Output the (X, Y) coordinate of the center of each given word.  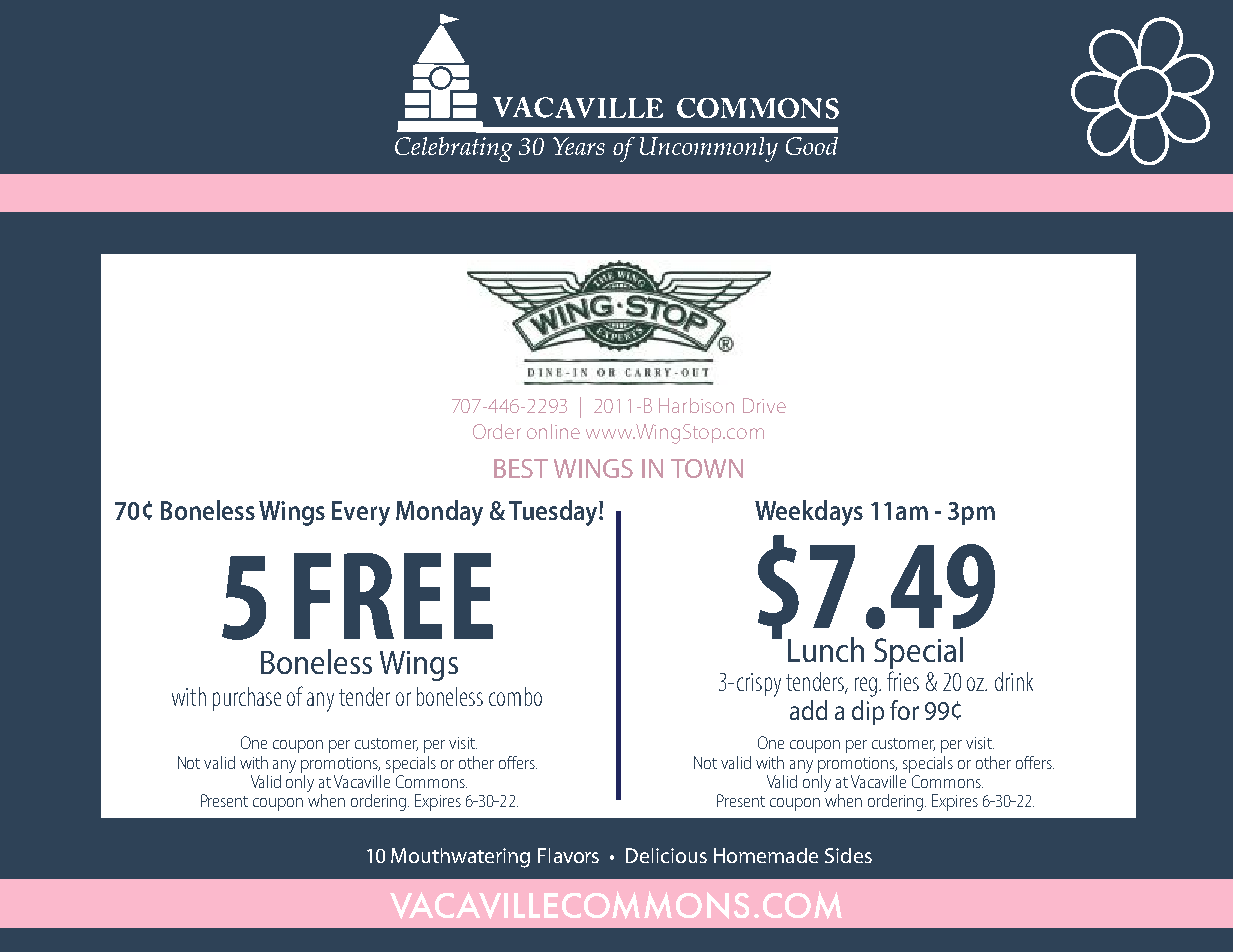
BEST (521, 468)
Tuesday (554, 513)
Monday (439, 513)
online (553, 431)
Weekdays (809, 513)
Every (361, 513)
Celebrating (453, 149)
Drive (764, 405)
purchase (247, 699)
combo (515, 696)
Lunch (826, 649)
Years (579, 146)
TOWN (707, 468)
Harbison (696, 405)
